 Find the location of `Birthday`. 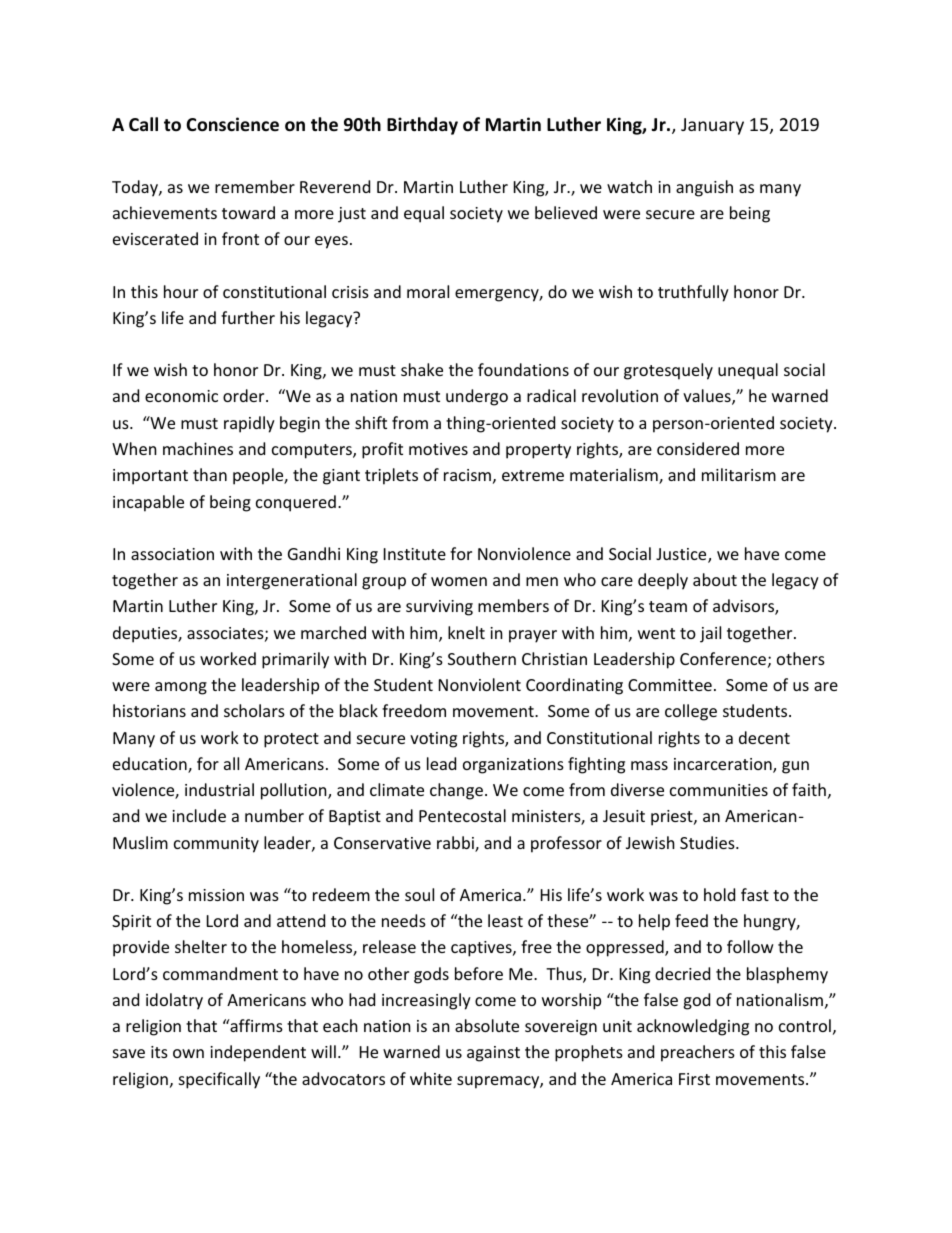

Birthday is located at coordinates (422, 126).
